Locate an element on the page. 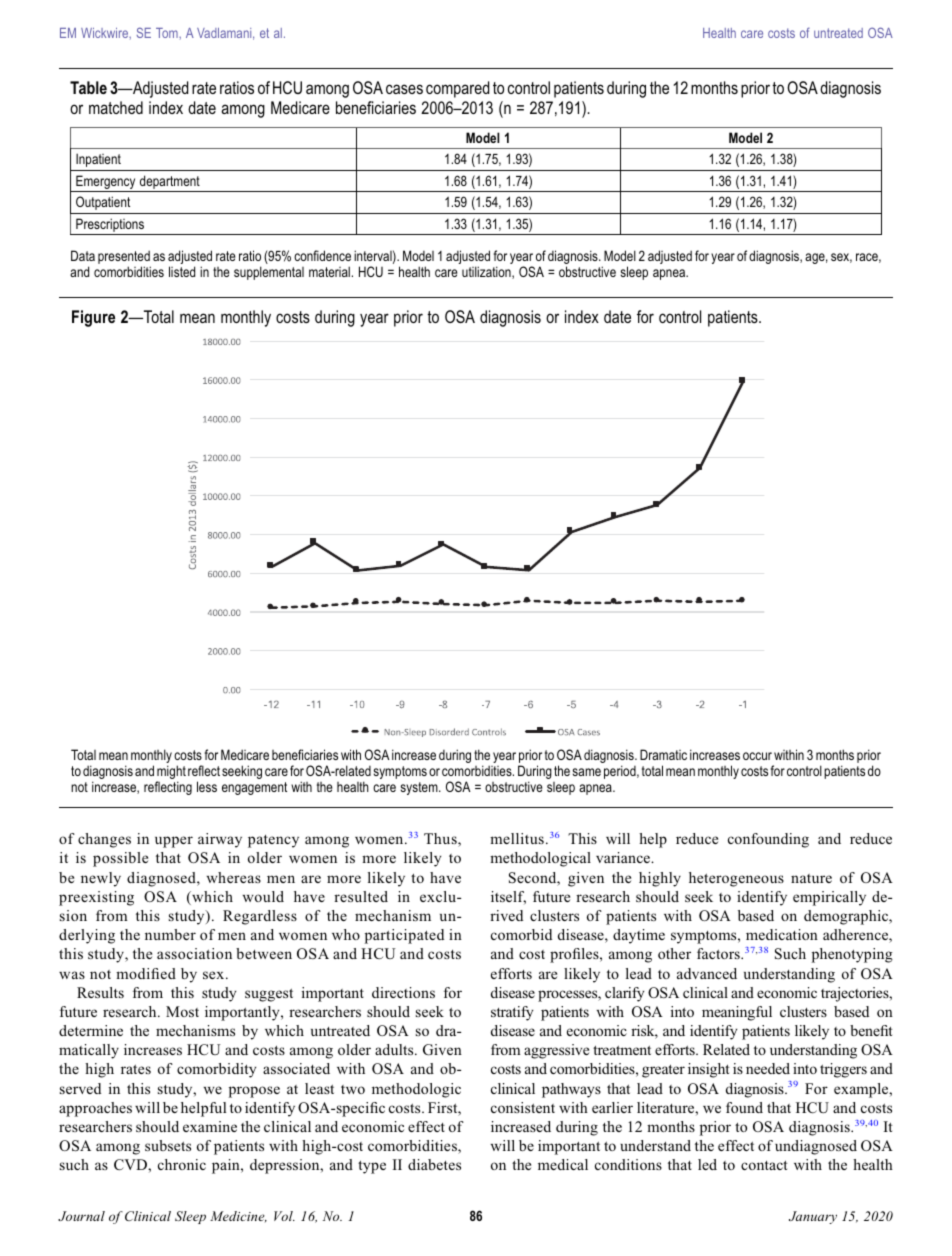 The height and width of the document is (1256, 952). cases is located at coordinates (404, 89).
